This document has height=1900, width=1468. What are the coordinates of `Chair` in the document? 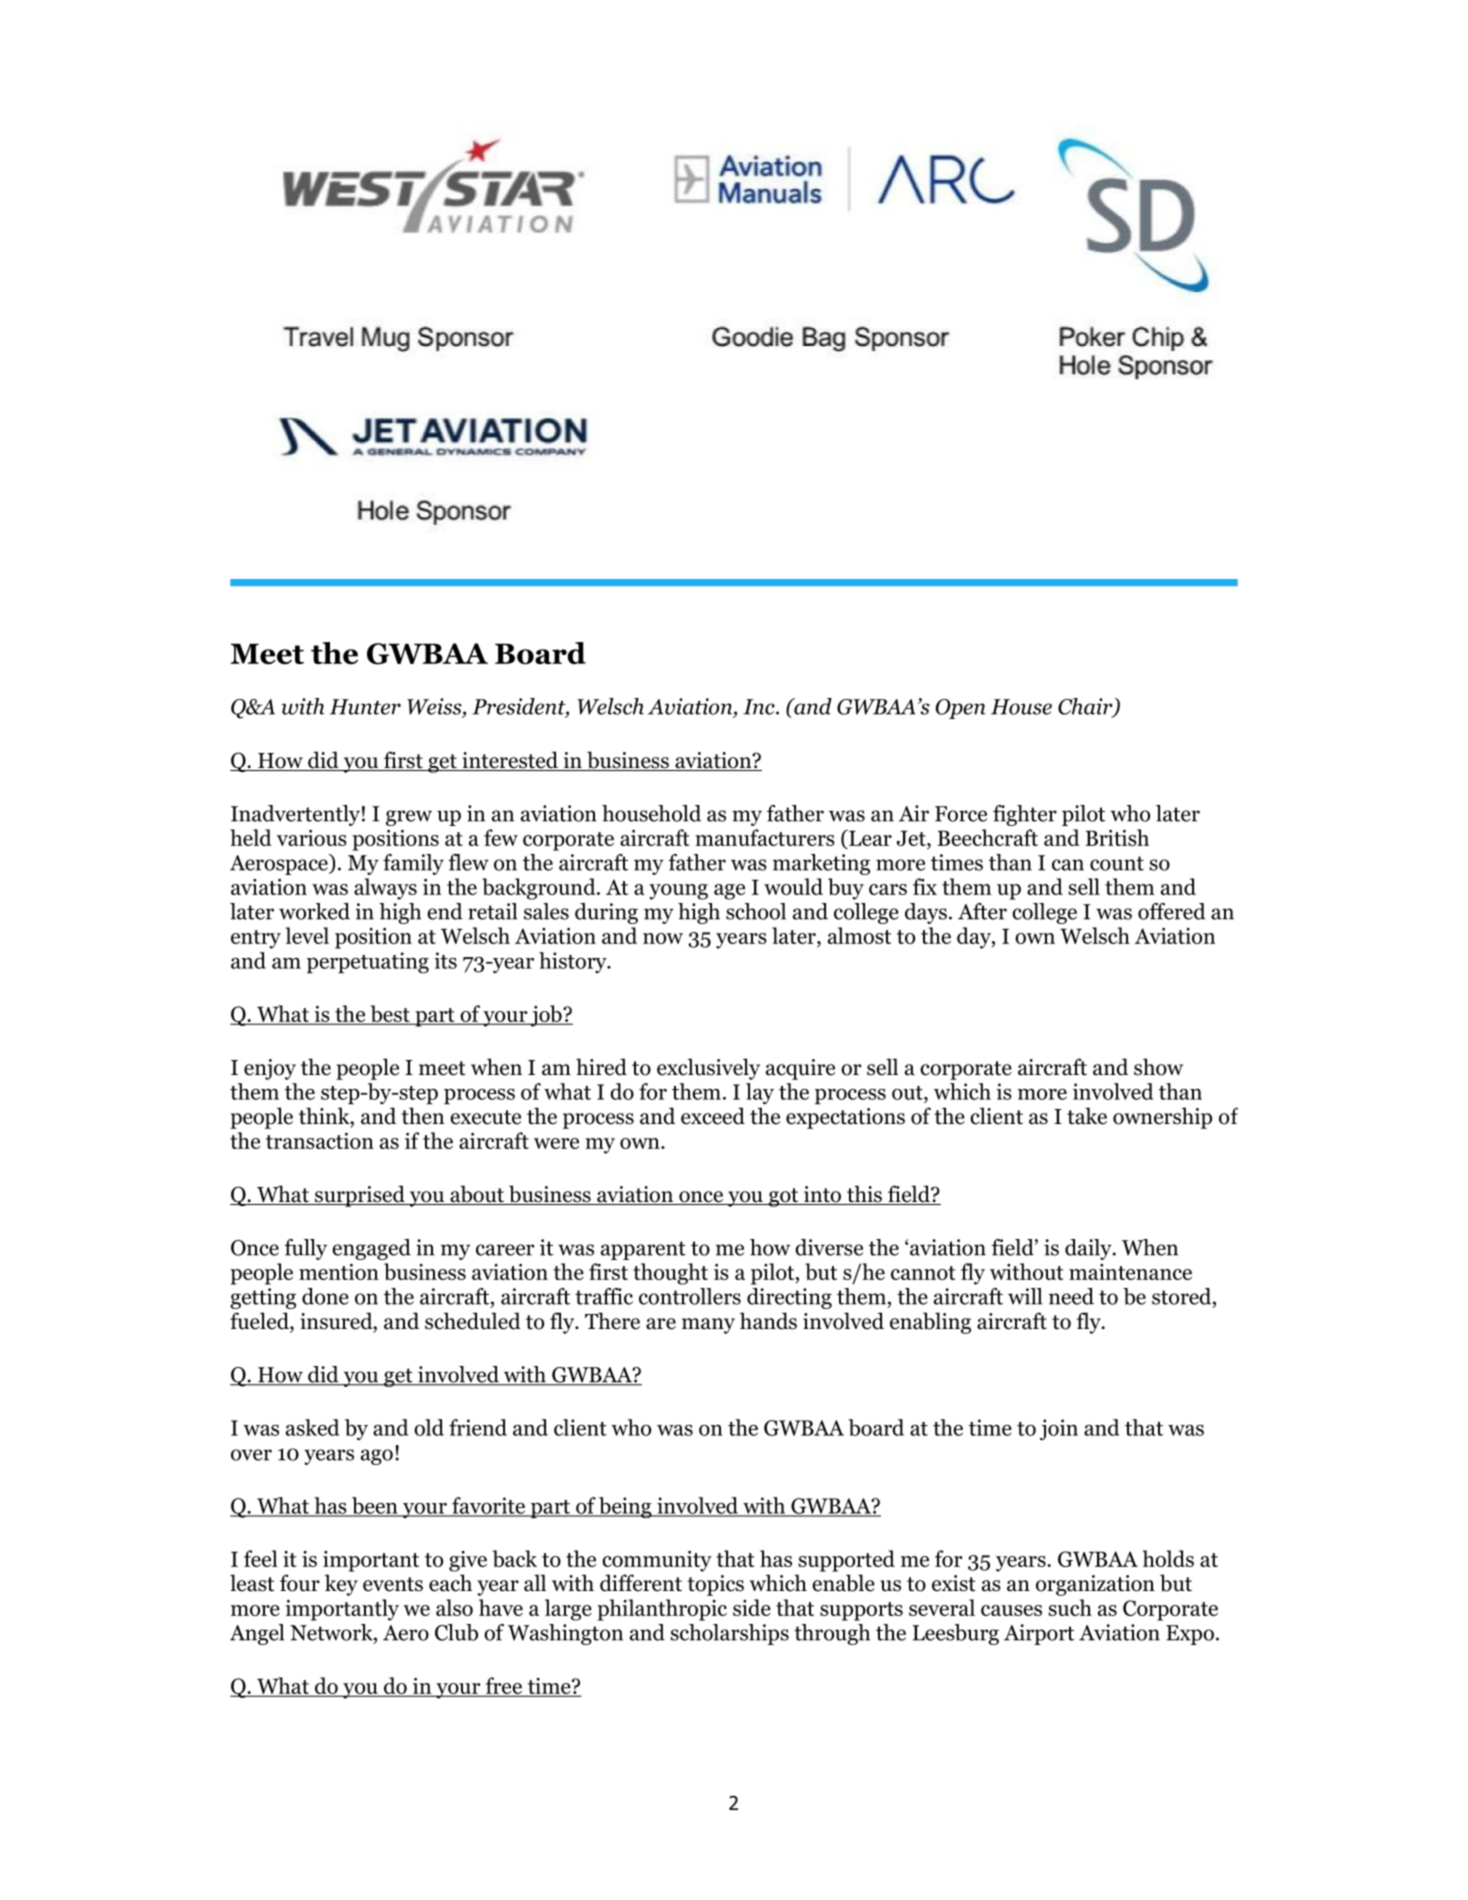 It's located at (1086, 707).
